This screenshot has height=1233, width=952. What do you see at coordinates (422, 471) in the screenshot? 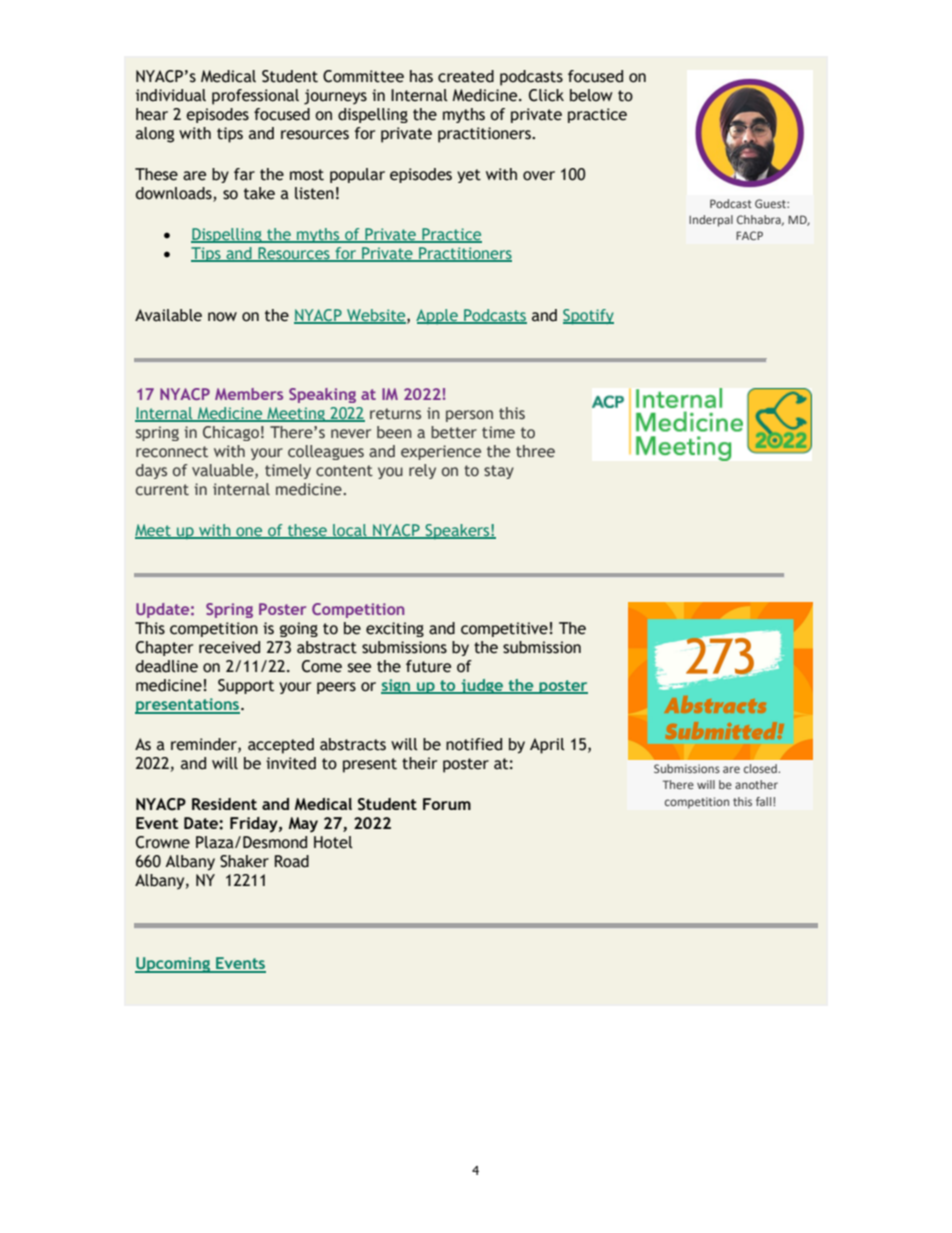
I see `rely` at bounding box center [422, 471].
